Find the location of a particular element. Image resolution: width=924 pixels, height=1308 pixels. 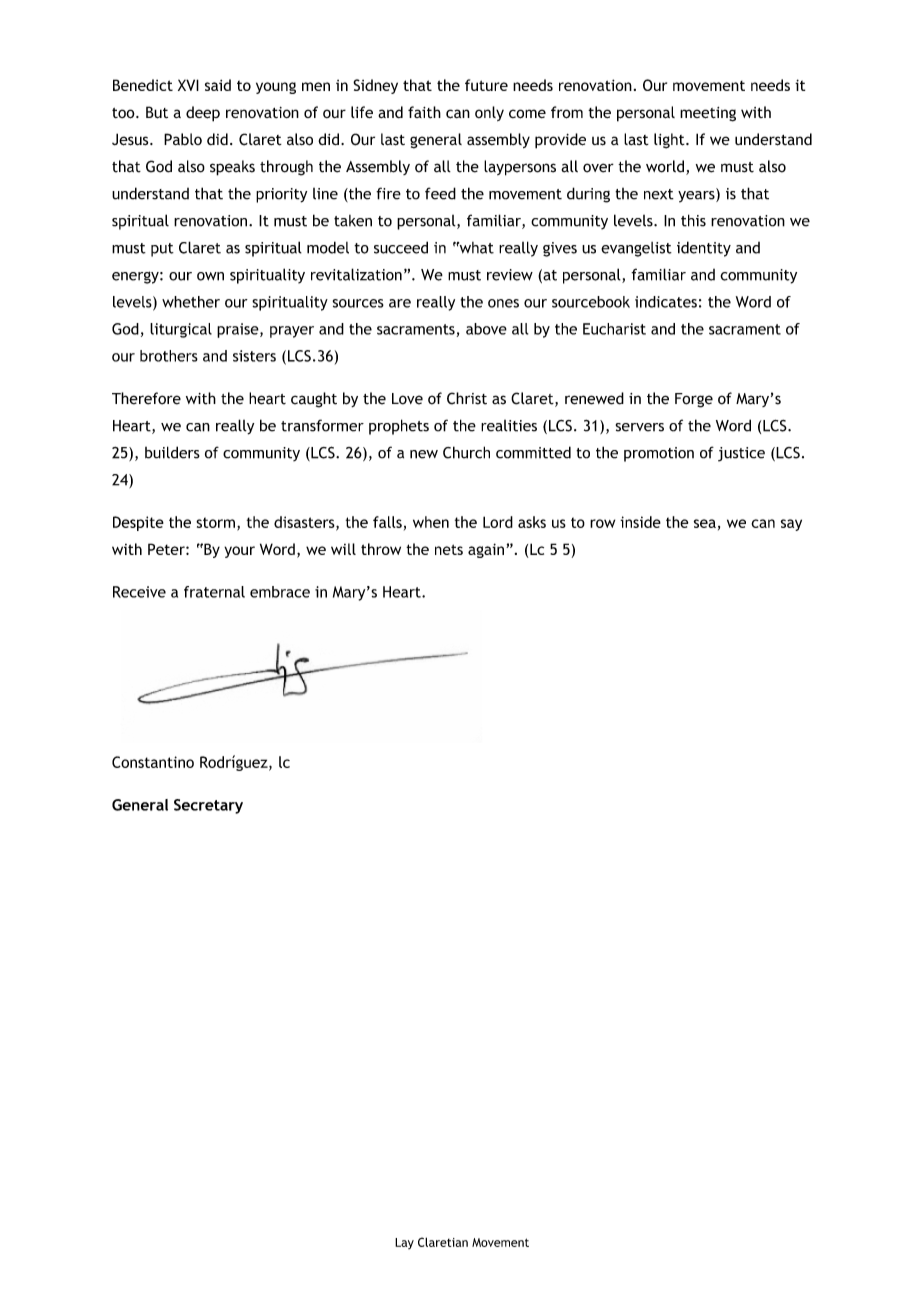

justice is located at coordinates (741, 454).
